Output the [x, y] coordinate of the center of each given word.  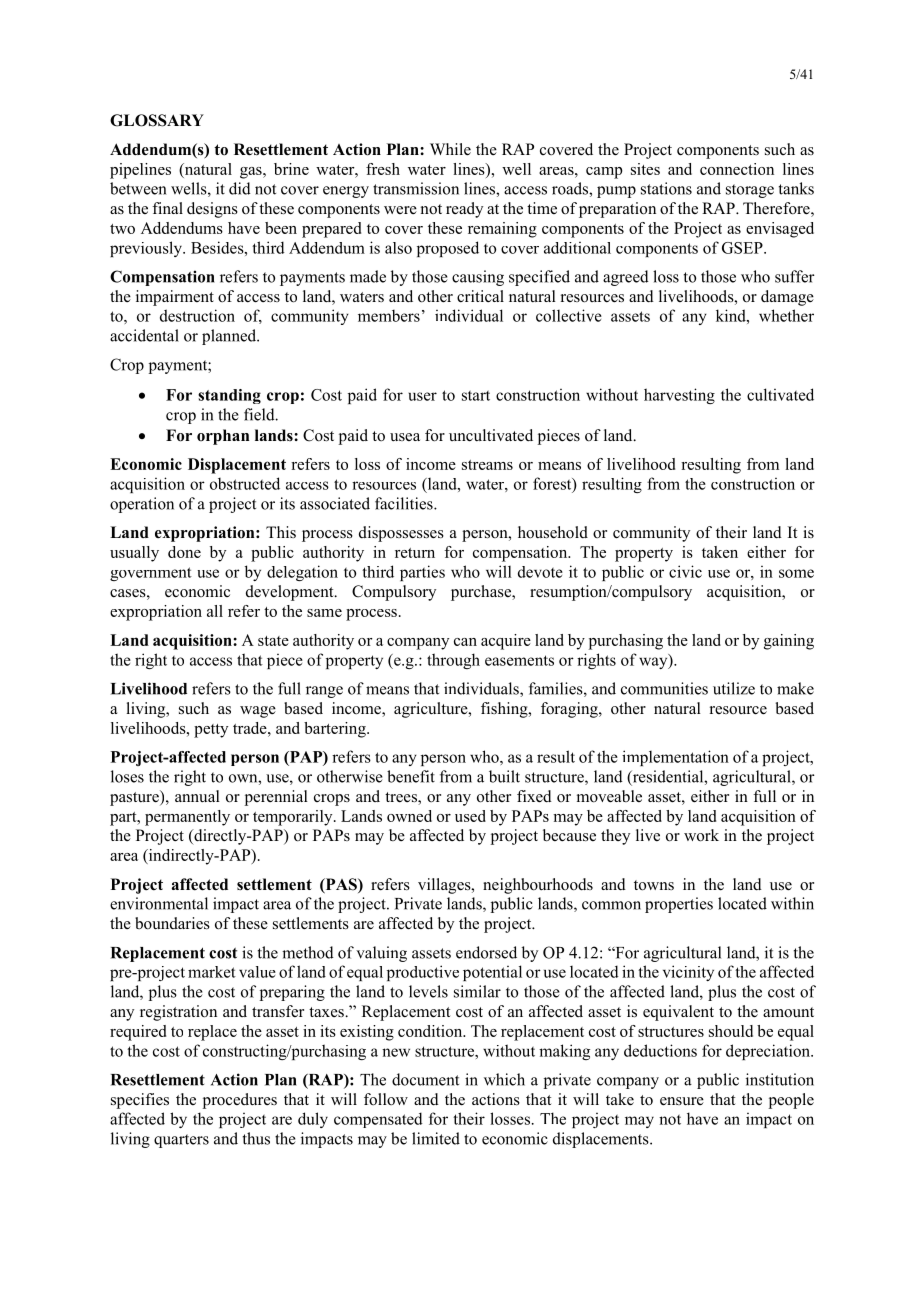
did [240, 188]
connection [737, 169]
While [450, 149]
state [273, 641]
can [465, 642]
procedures [240, 1101]
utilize [734, 688]
